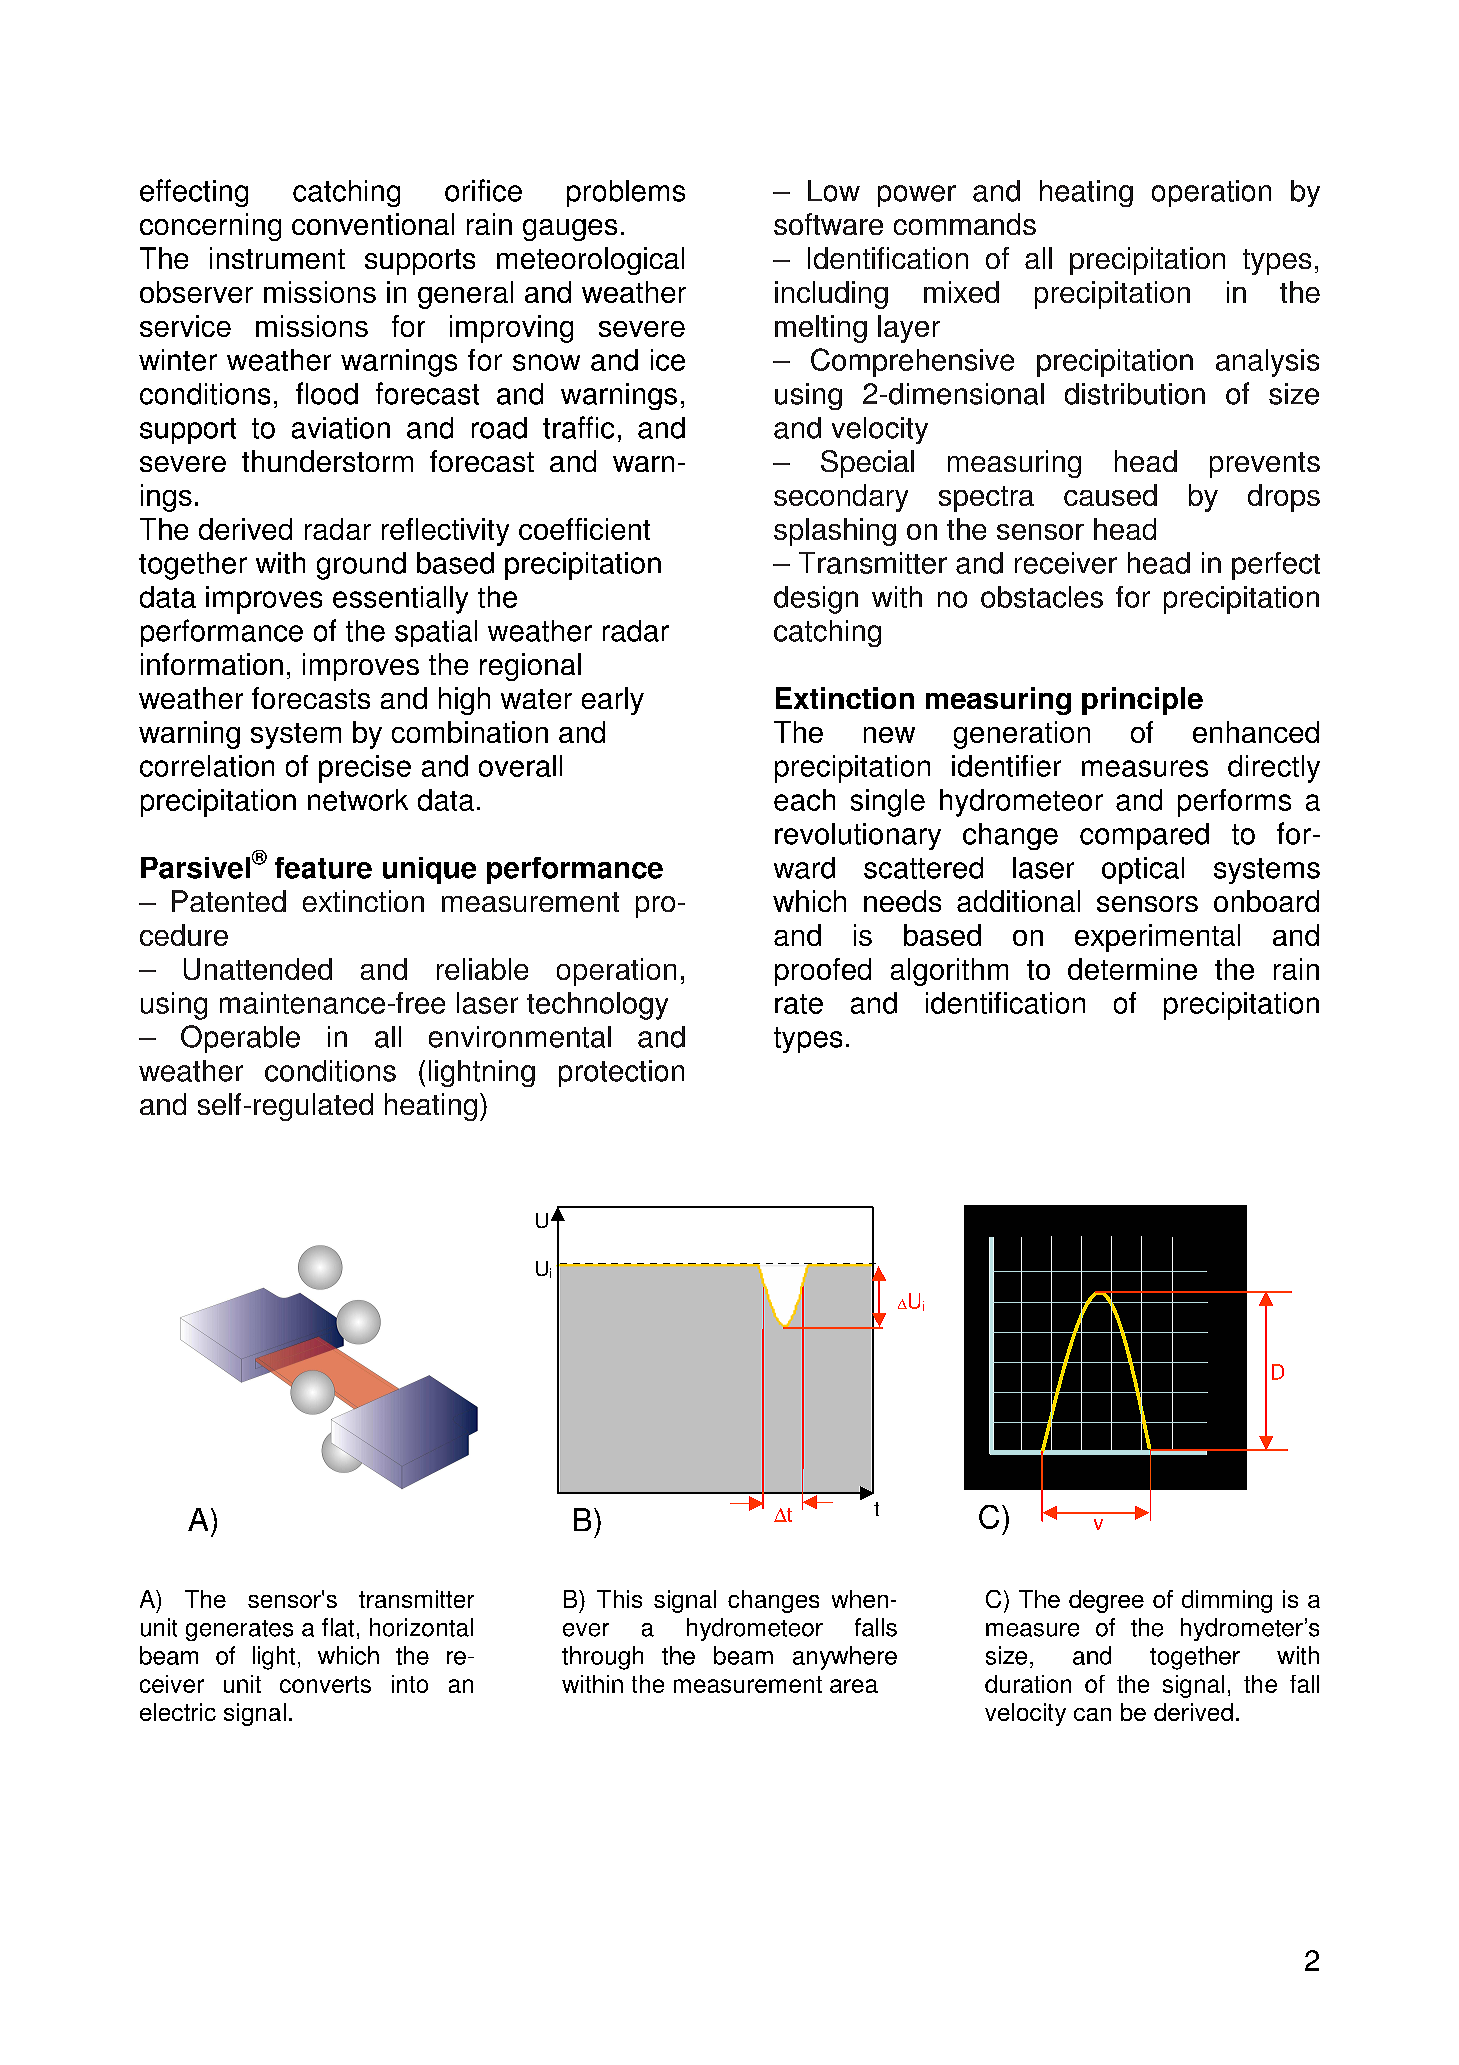 The image size is (1459, 2065). What do you see at coordinates (1106, 1601) in the screenshot?
I see `degree` at bounding box center [1106, 1601].
